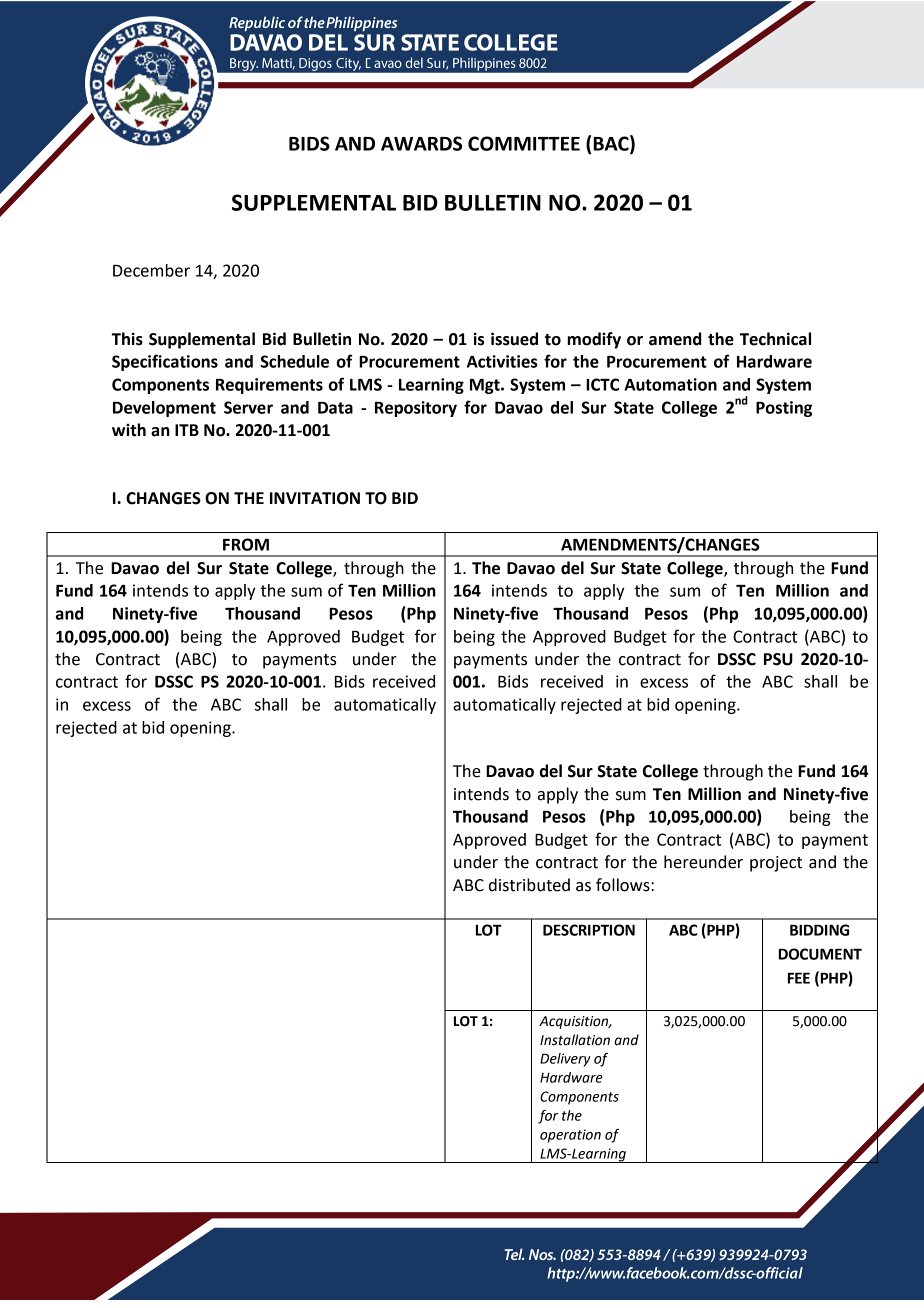 The image size is (924, 1308). Describe the element at coordinates (315, 498) in the screenshot. I see `INVITATION` at that location.
